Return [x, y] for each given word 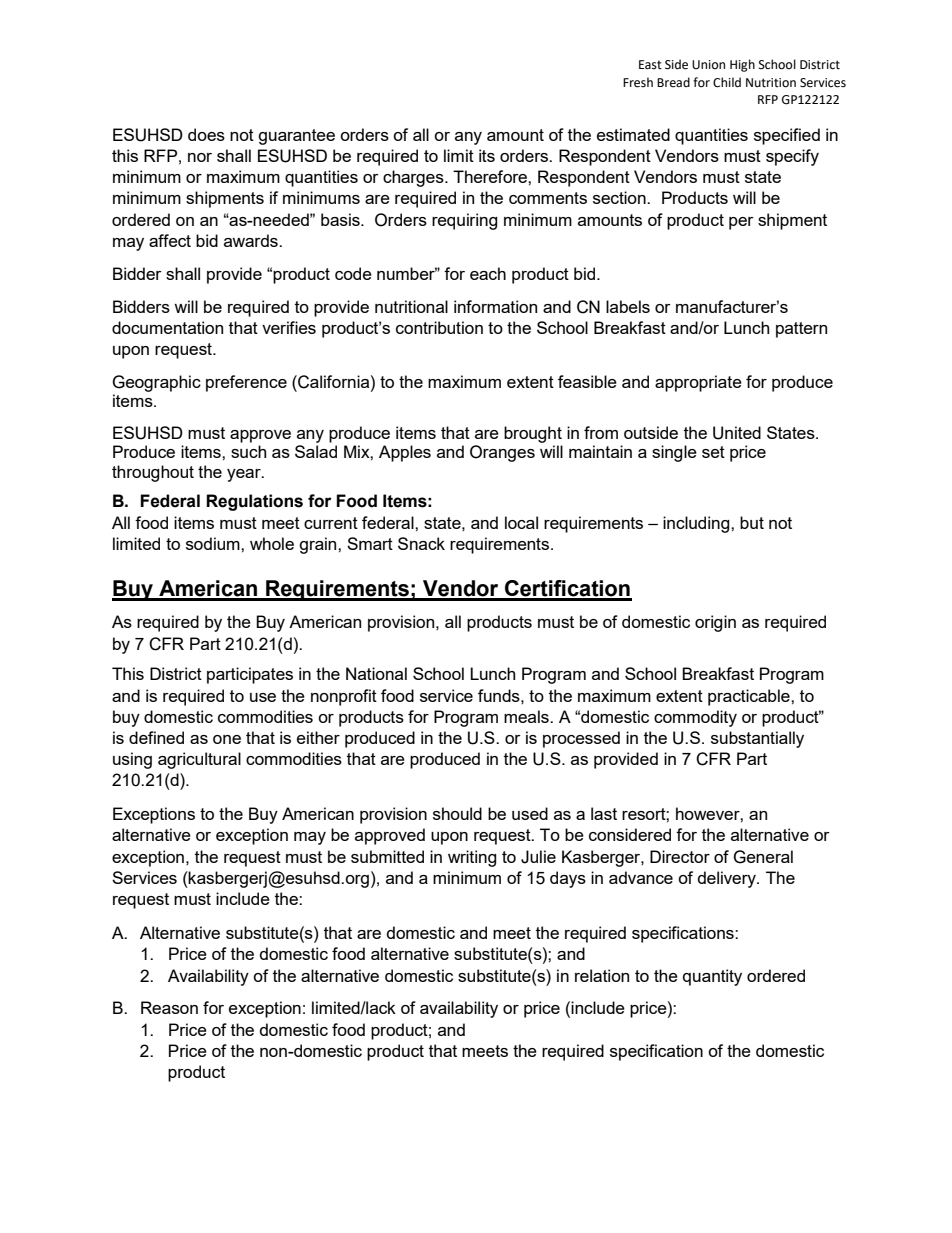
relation [602, 975]
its [487, 155]
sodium [214, 543]
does [206, 134]
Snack [421, 543]
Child [727, 82]
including [697, 524]
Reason [169, 1007]
